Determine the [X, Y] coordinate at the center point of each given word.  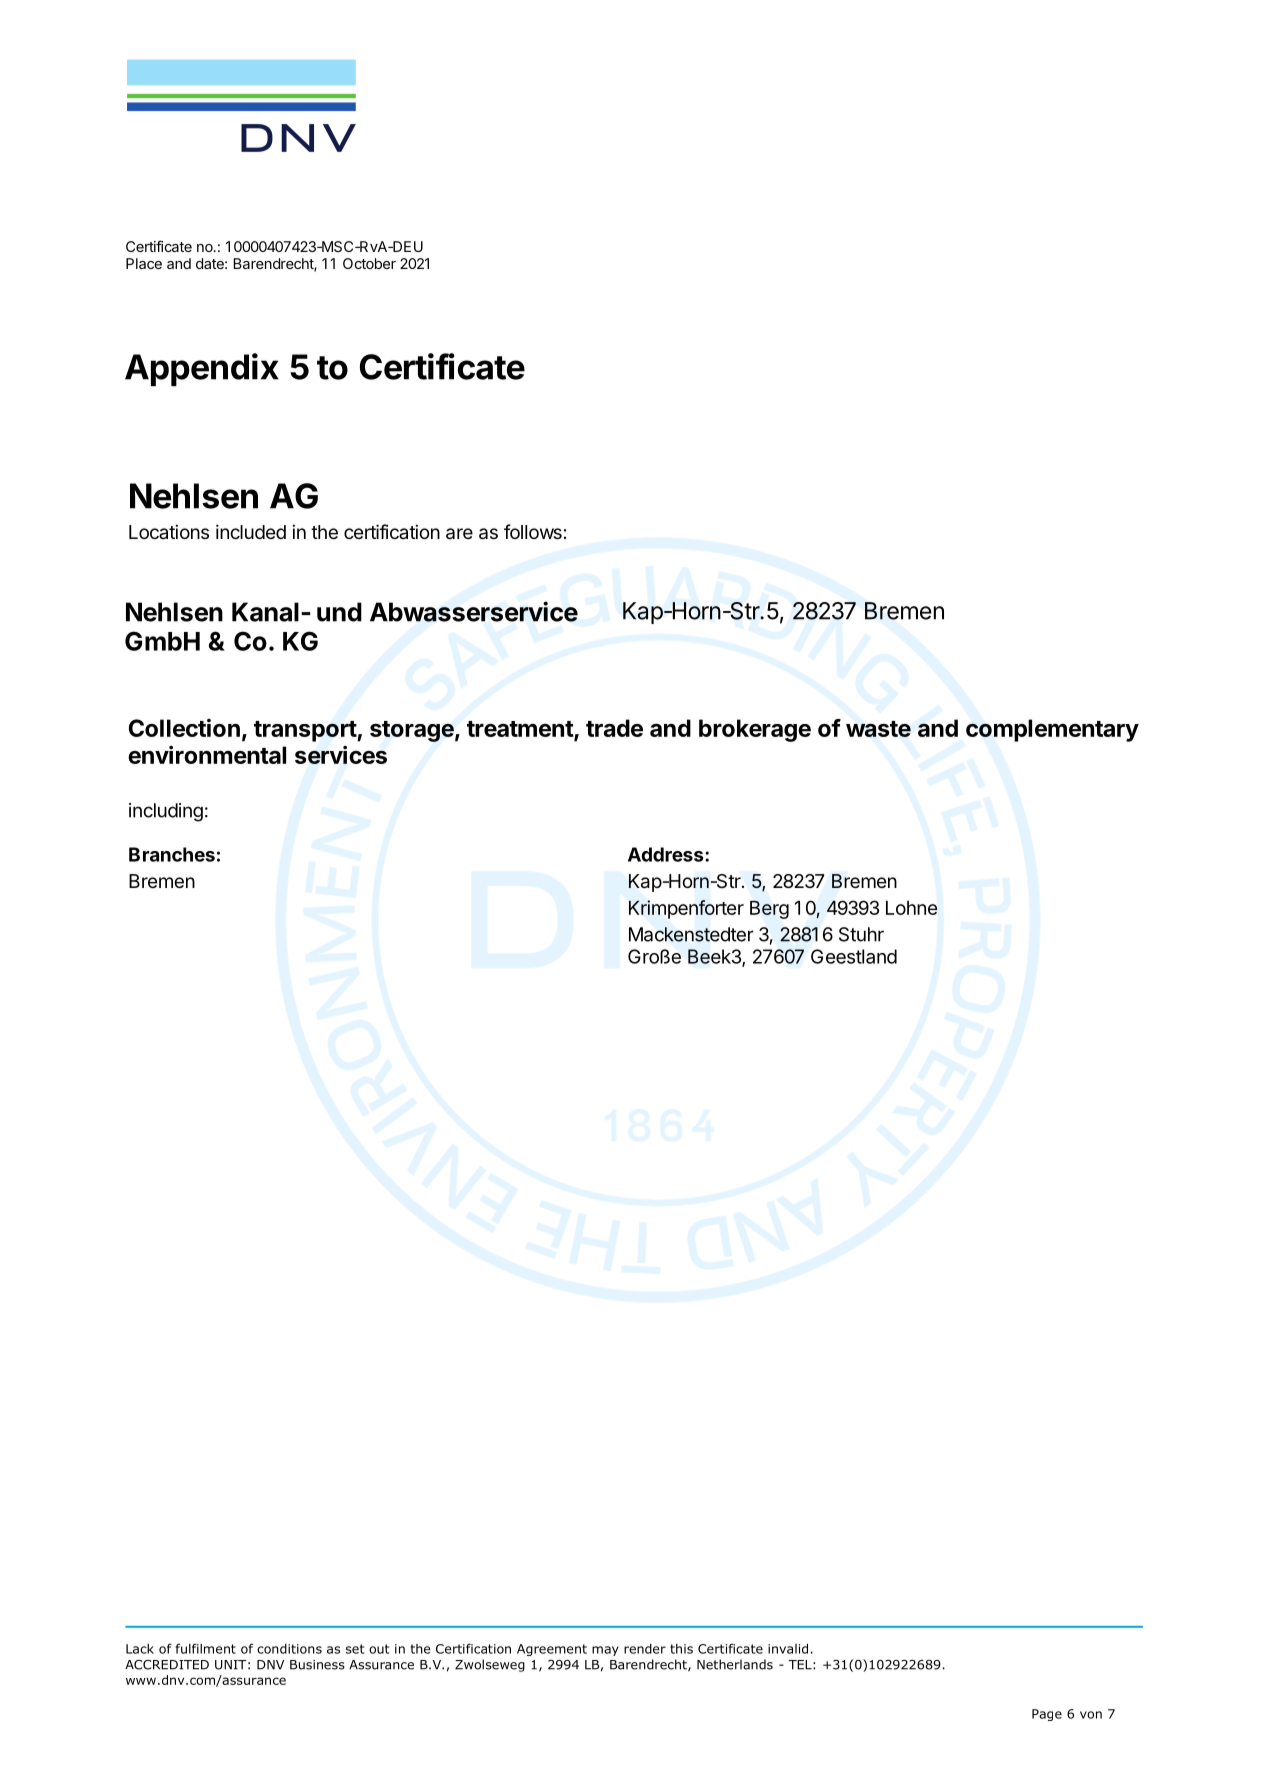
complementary [1052, 730]
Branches [172, 854]
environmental [207, 755]
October [369, 263]
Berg [769, 909]
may [605, 1651]
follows [533, 531]
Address [667, 854]
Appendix [202, 369]
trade [614, 728]
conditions [289, 1649]
